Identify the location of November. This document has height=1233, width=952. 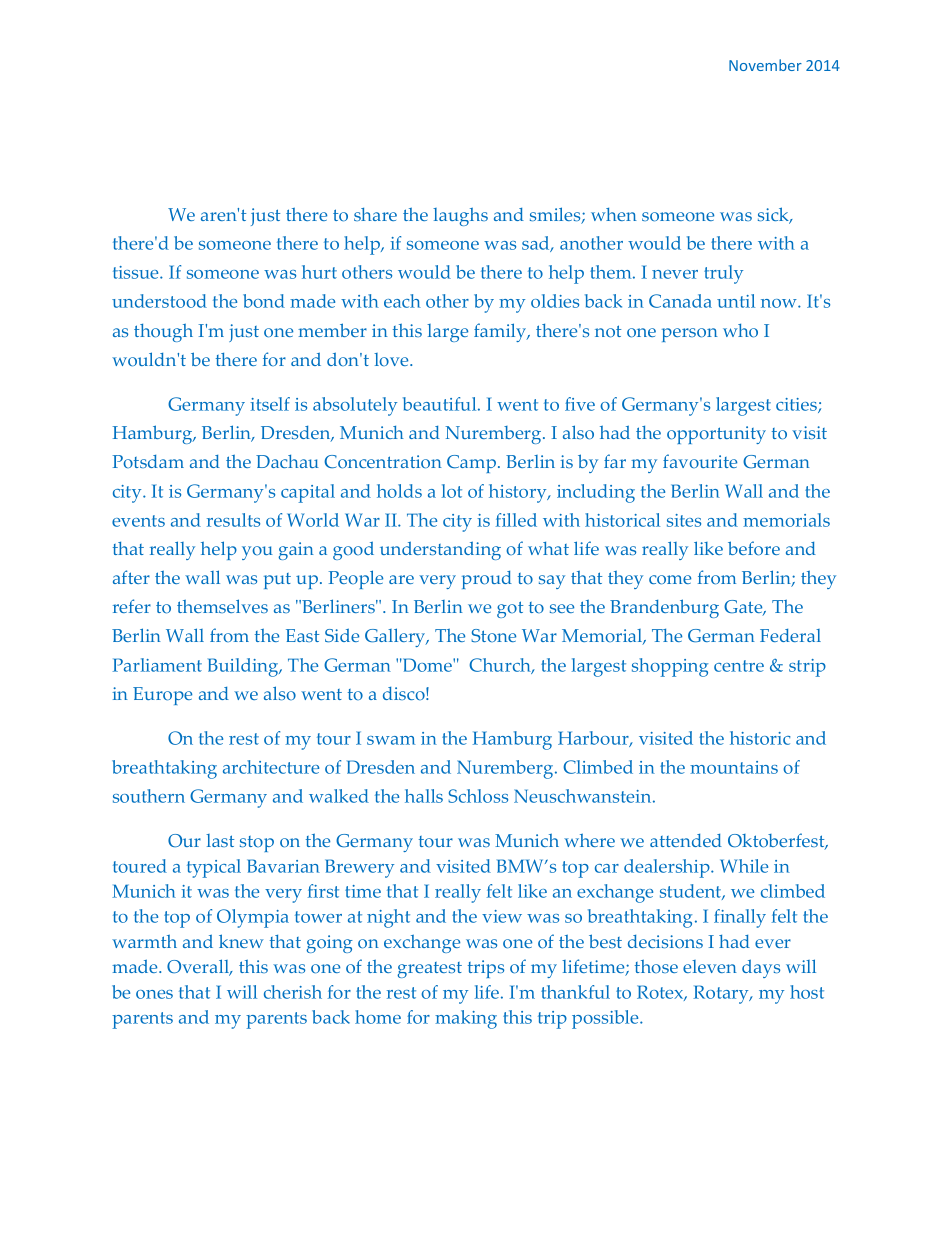
(765, 65).
